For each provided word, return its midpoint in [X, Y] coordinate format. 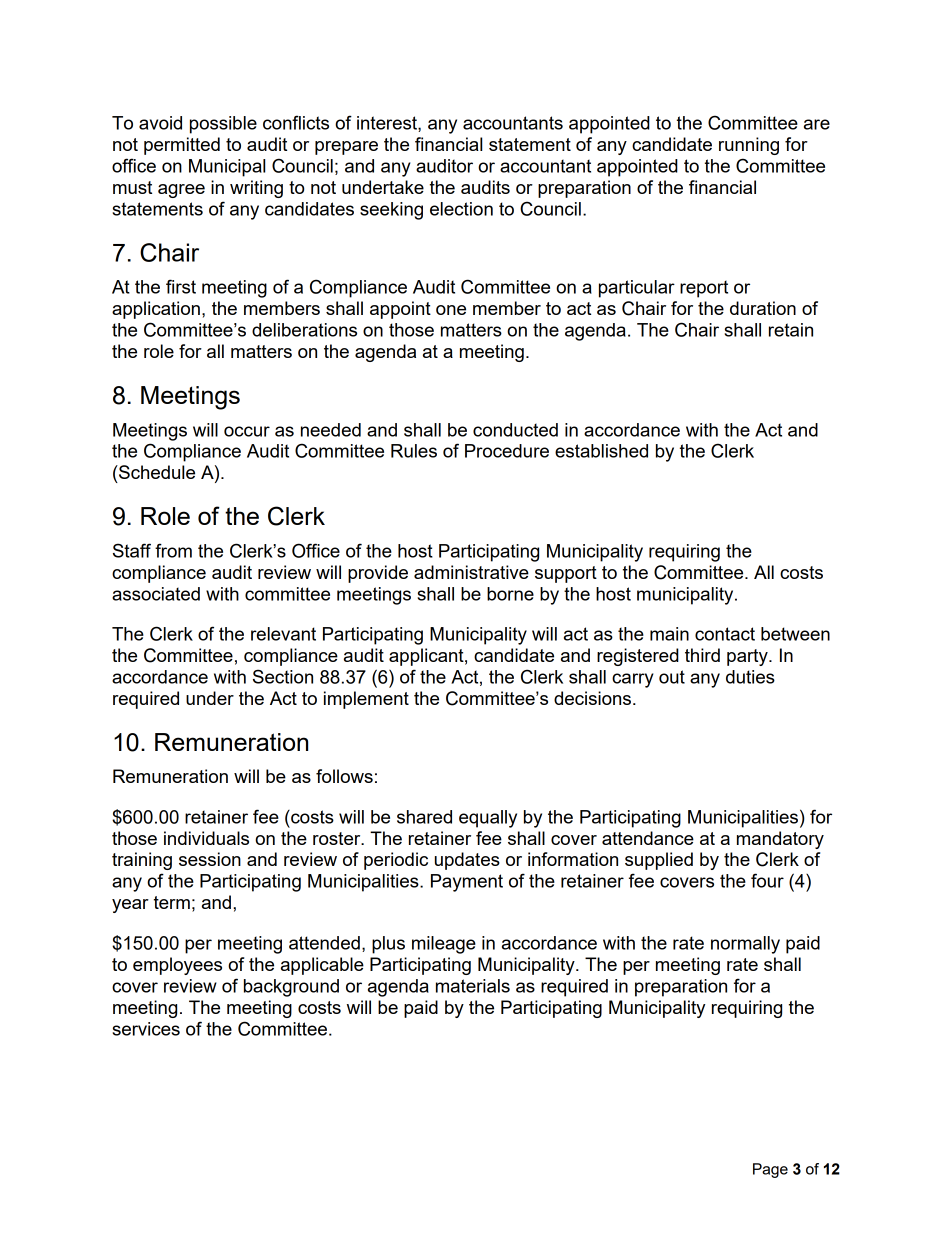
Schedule [156, 472]
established [601, 451]
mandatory [780, 840]
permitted [182, 146]
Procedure [507, 451]
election [461, 209]
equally [488, 819]
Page [770, 1170]
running [749, 146]
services [146, 1029]
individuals [206, 838]
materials [473, 986]
